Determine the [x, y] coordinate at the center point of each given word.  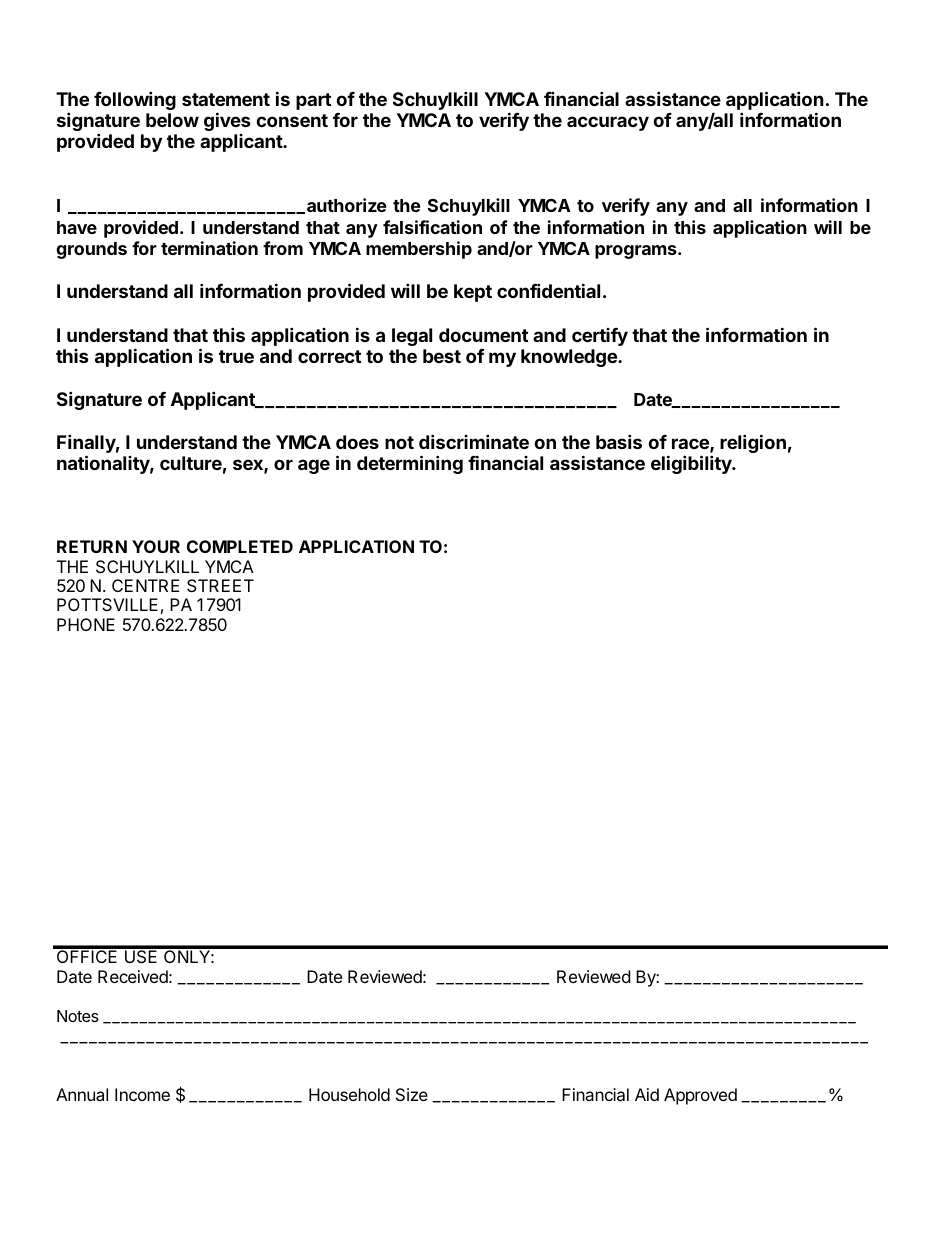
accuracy [608, 123]
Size [412, 1094]
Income [142, 1094]
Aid [647, 1094]
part [313, 101]
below [172, 120]
